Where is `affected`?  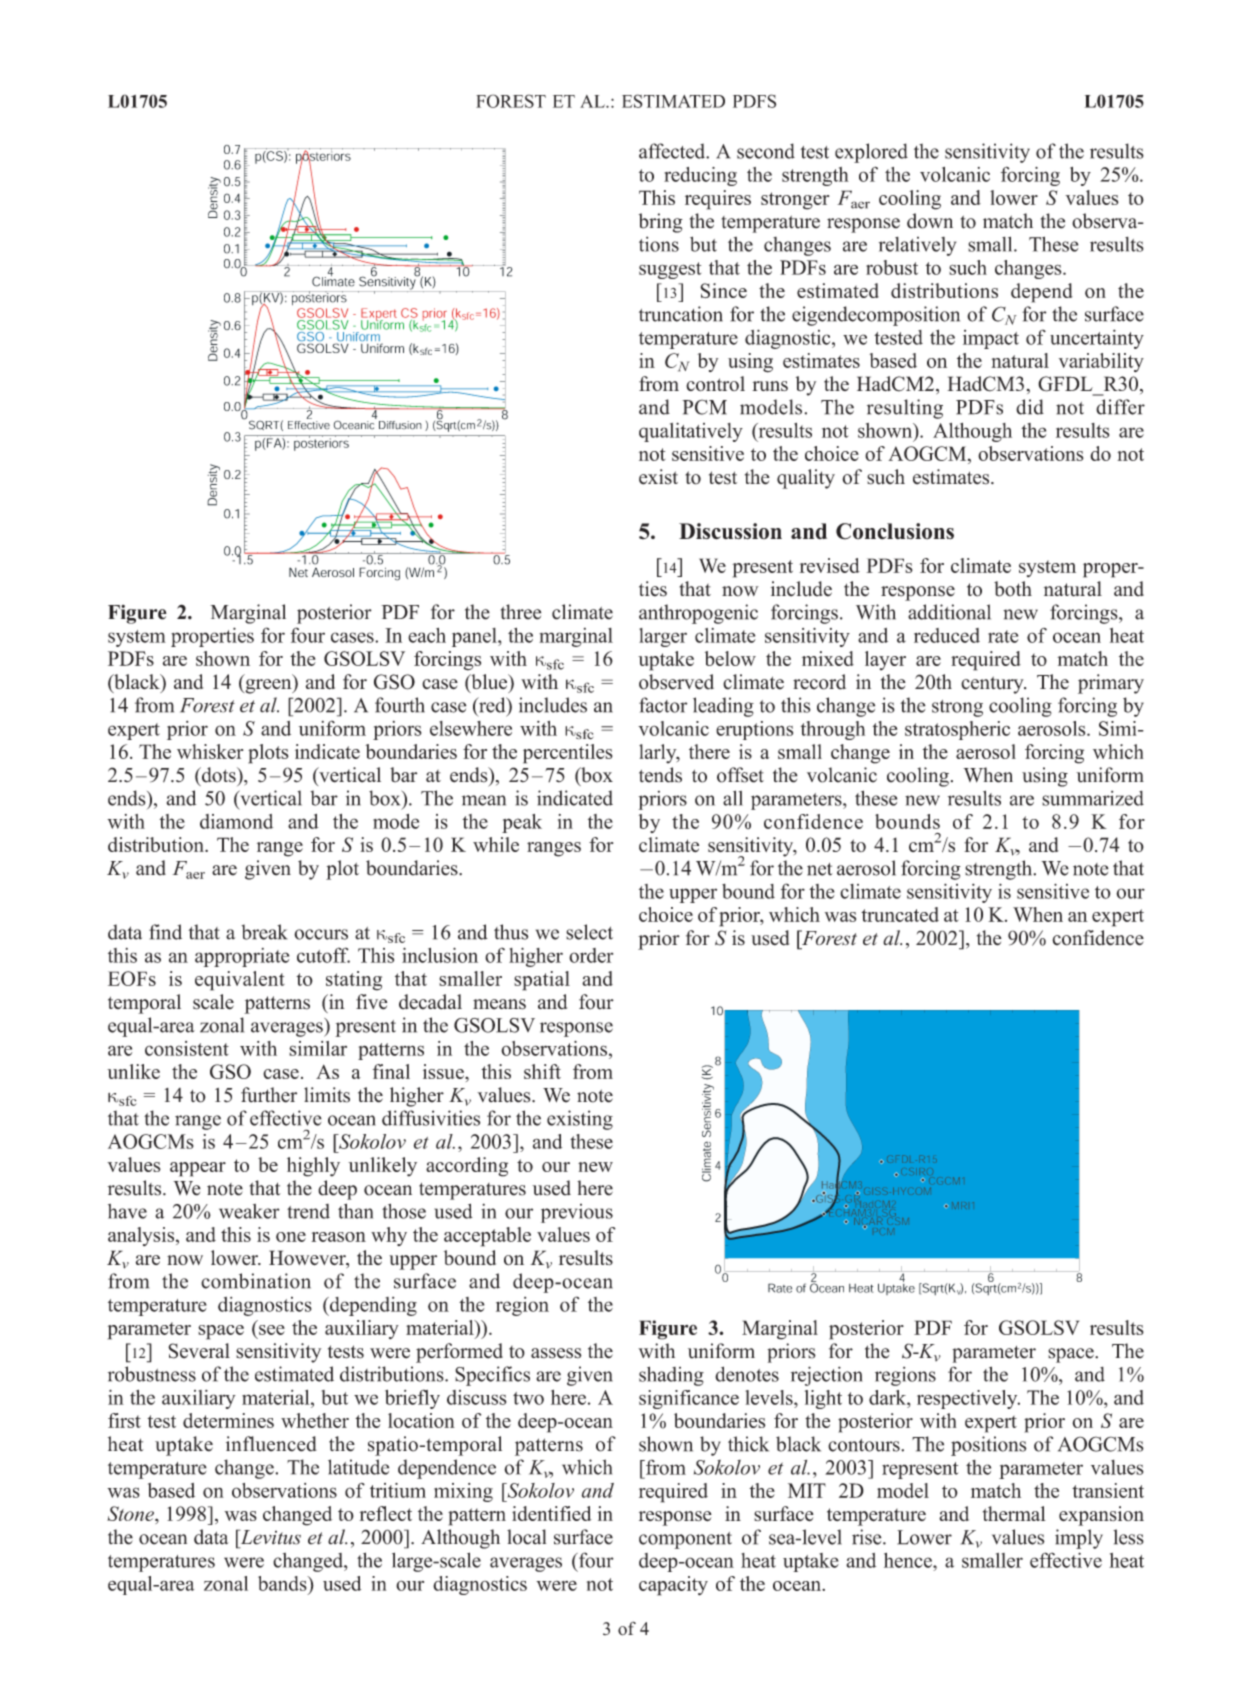 affected is located at coordinates (673, 151).
